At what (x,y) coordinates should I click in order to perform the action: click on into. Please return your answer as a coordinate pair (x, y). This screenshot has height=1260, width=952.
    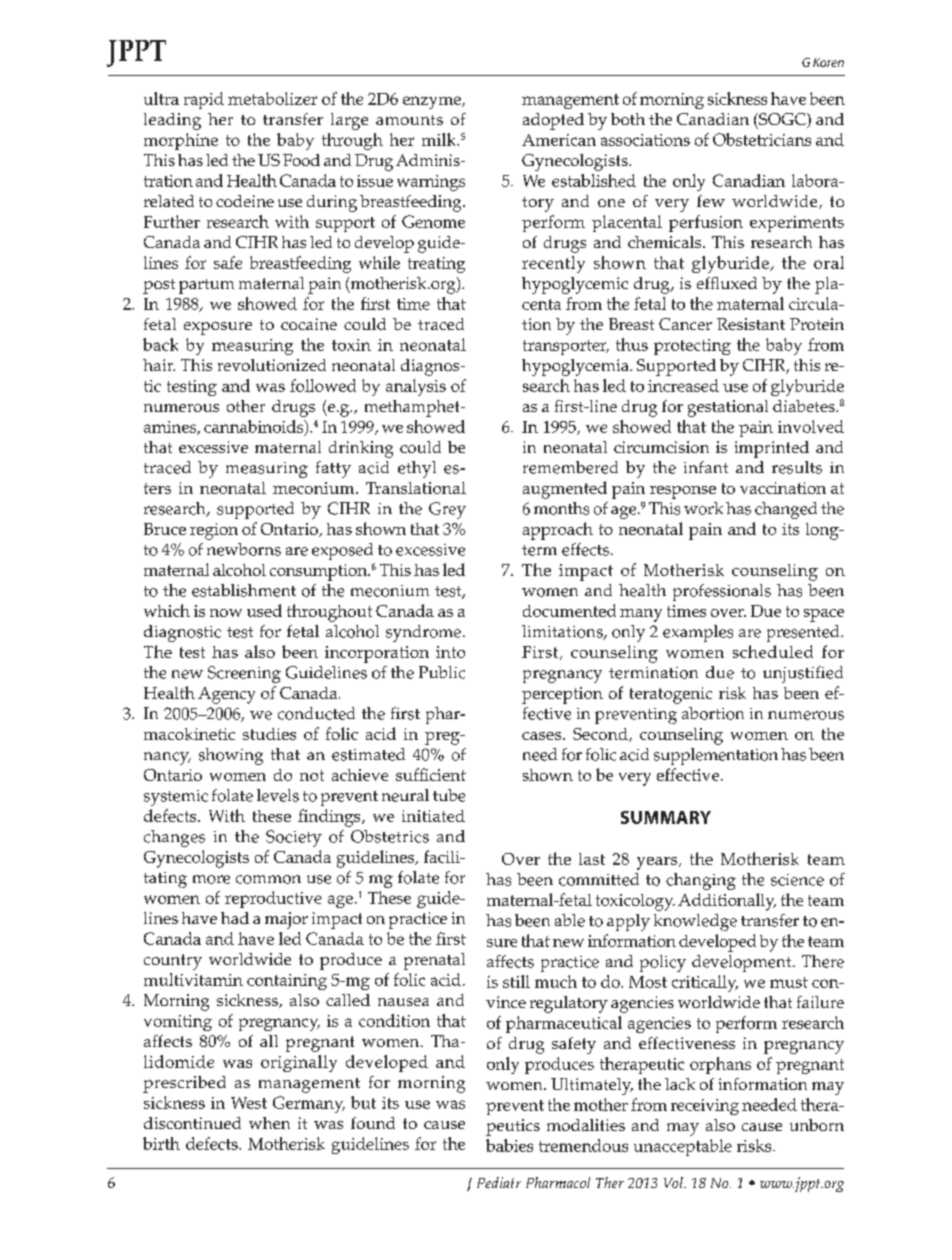
    Looking at the image, I should click on (450, 652).
